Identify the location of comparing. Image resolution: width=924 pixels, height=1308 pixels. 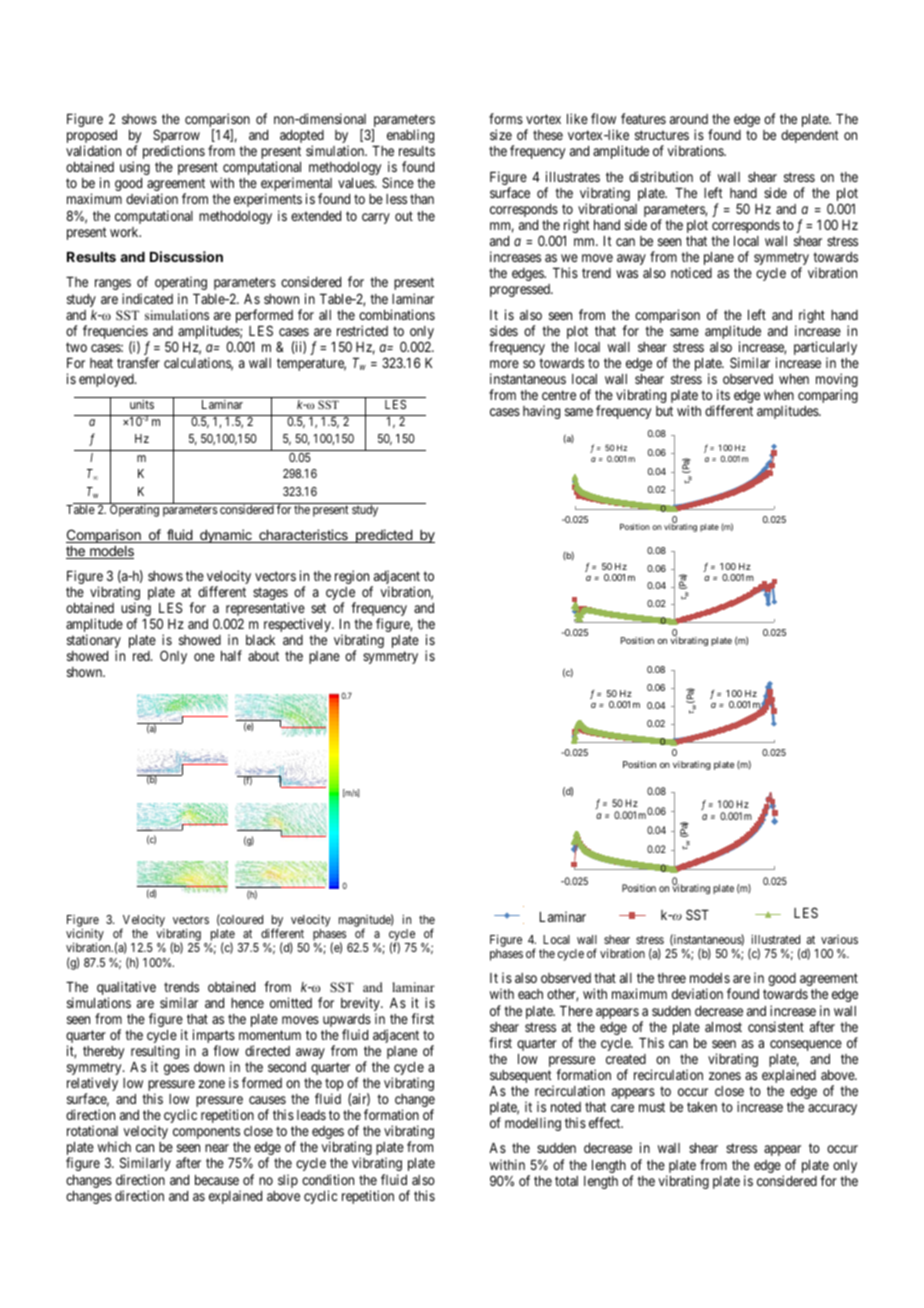
(828, 396).
